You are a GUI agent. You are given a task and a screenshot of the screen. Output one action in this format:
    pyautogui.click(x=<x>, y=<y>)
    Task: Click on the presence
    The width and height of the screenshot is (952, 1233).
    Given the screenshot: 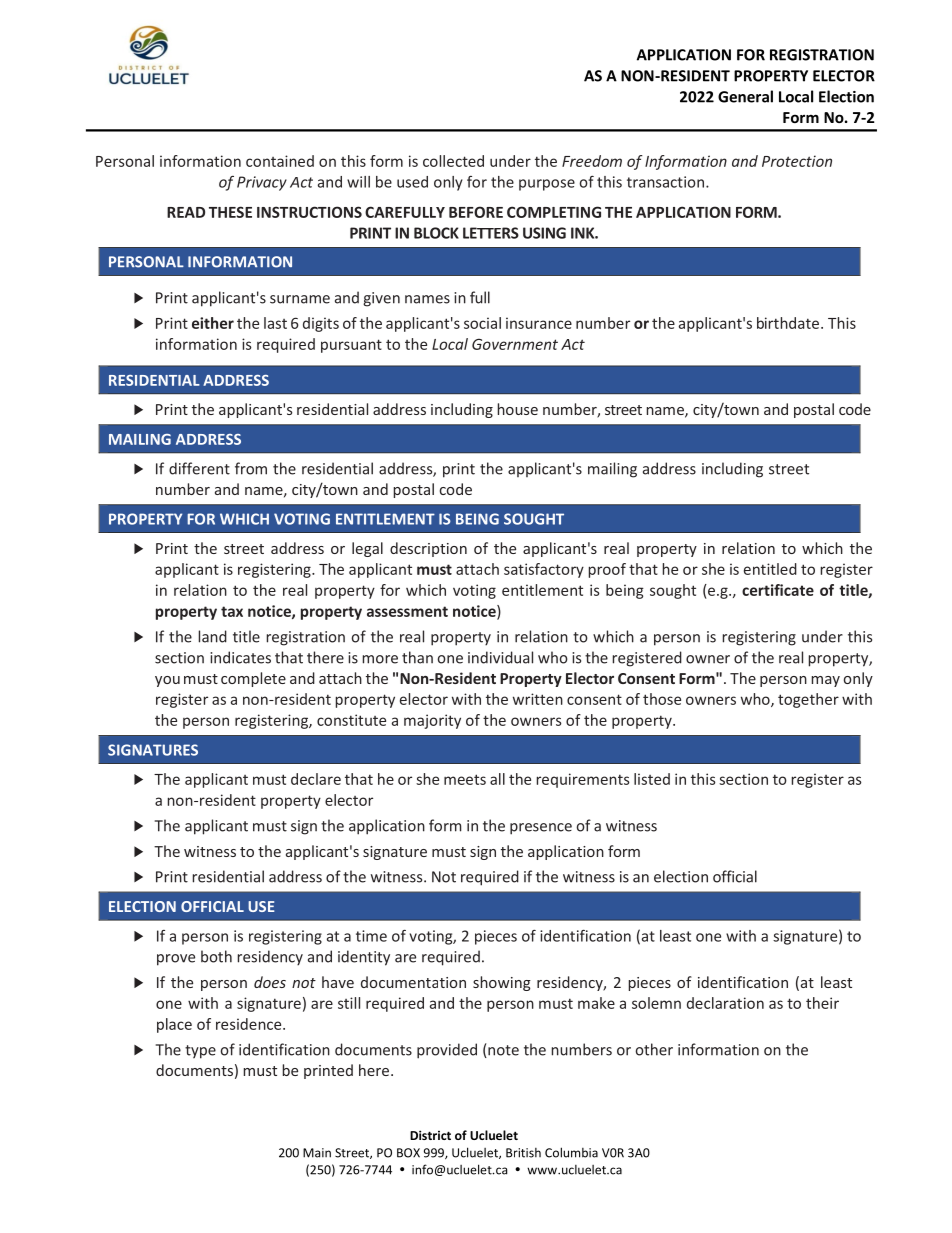 What is the action you would take?
    pyautogui.click(x=541, y=829)
